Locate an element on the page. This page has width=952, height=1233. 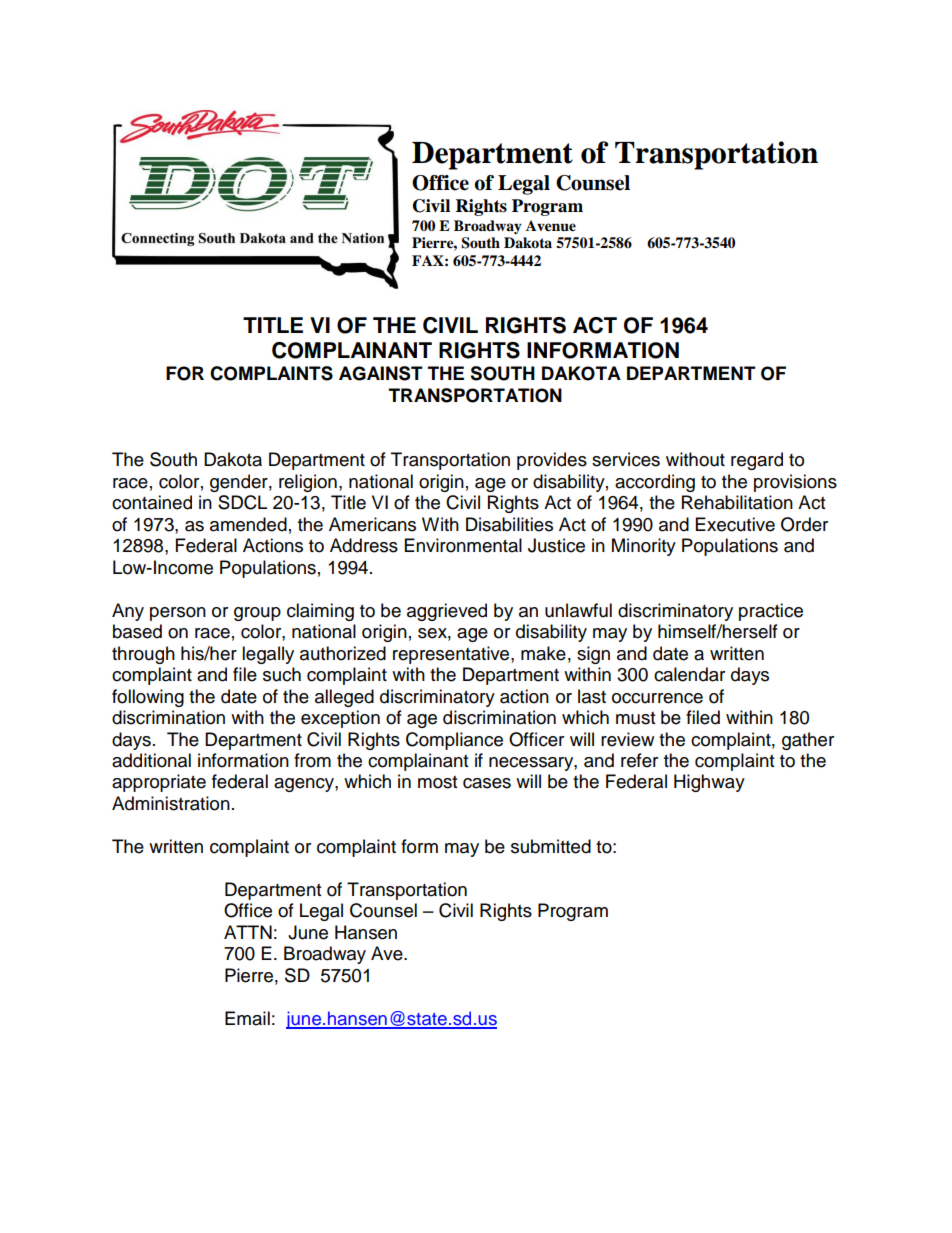
ATTN is located at coordinates (248, 932).
